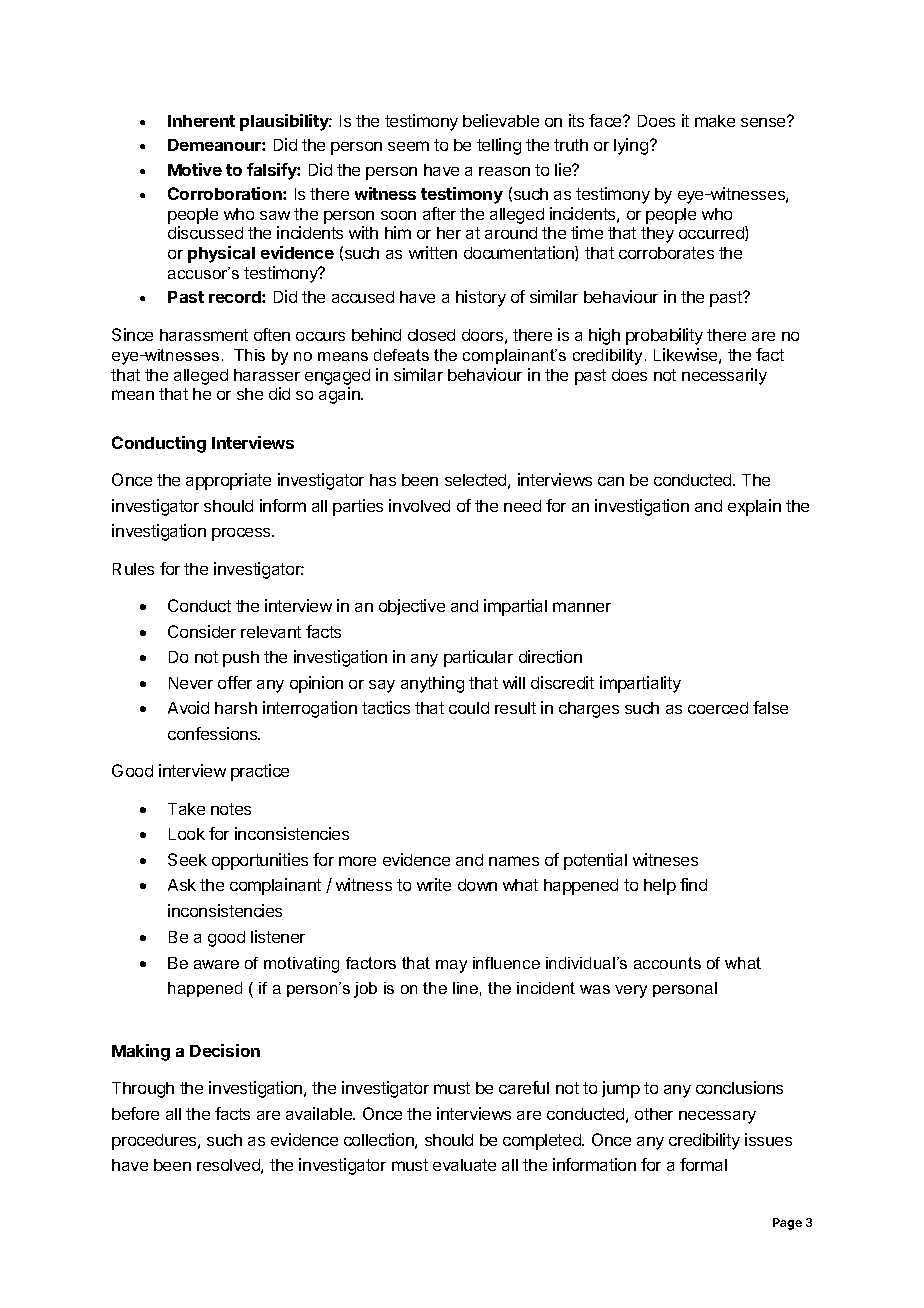 The height and width of the screenshot is (1308, 924). What do you see at coordinates (499, 146) in the screenshot?
I see `telling` at bounding box center [499, 146].
